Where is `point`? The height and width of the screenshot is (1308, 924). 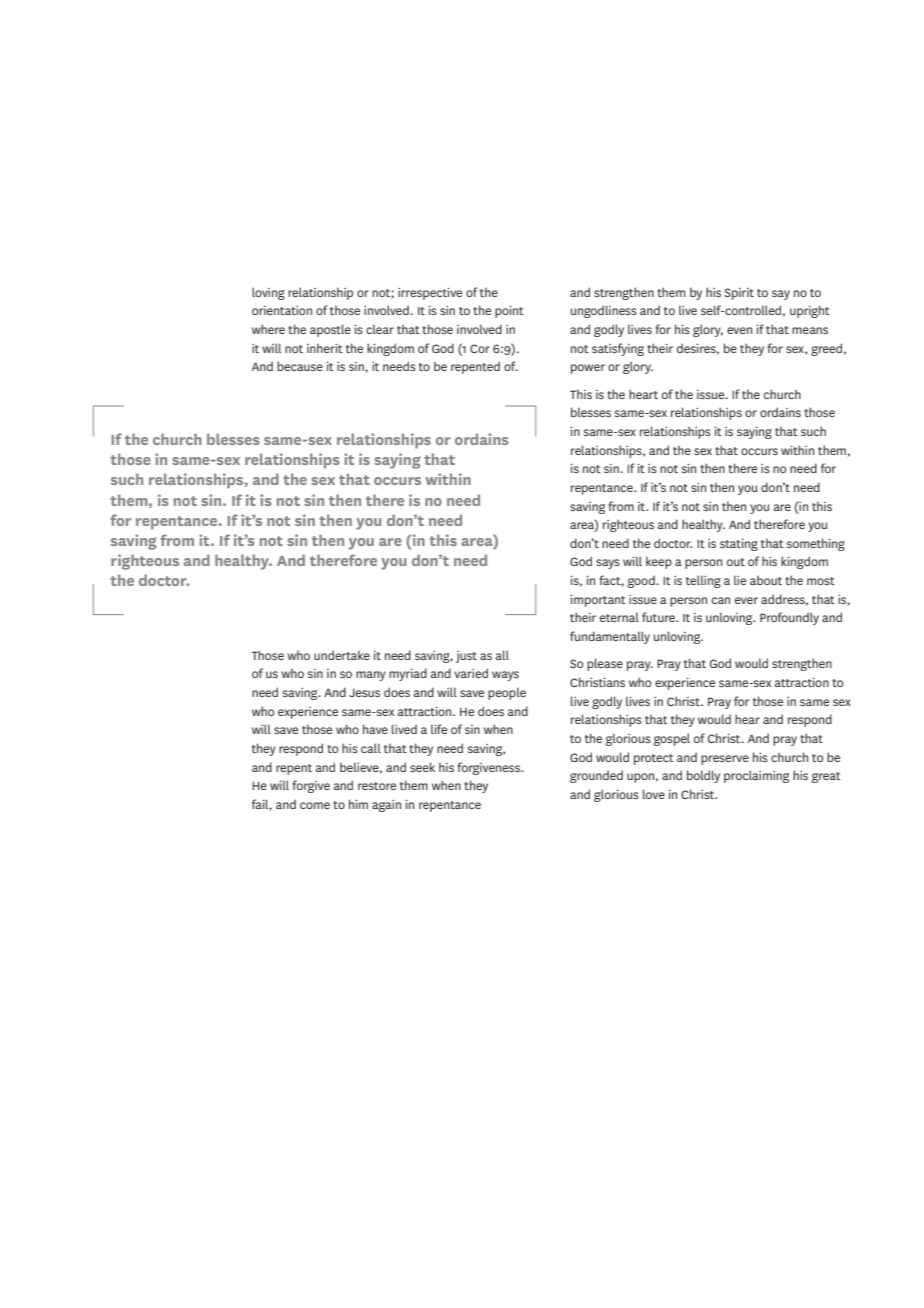 point is located at coordinates (509, 312).
